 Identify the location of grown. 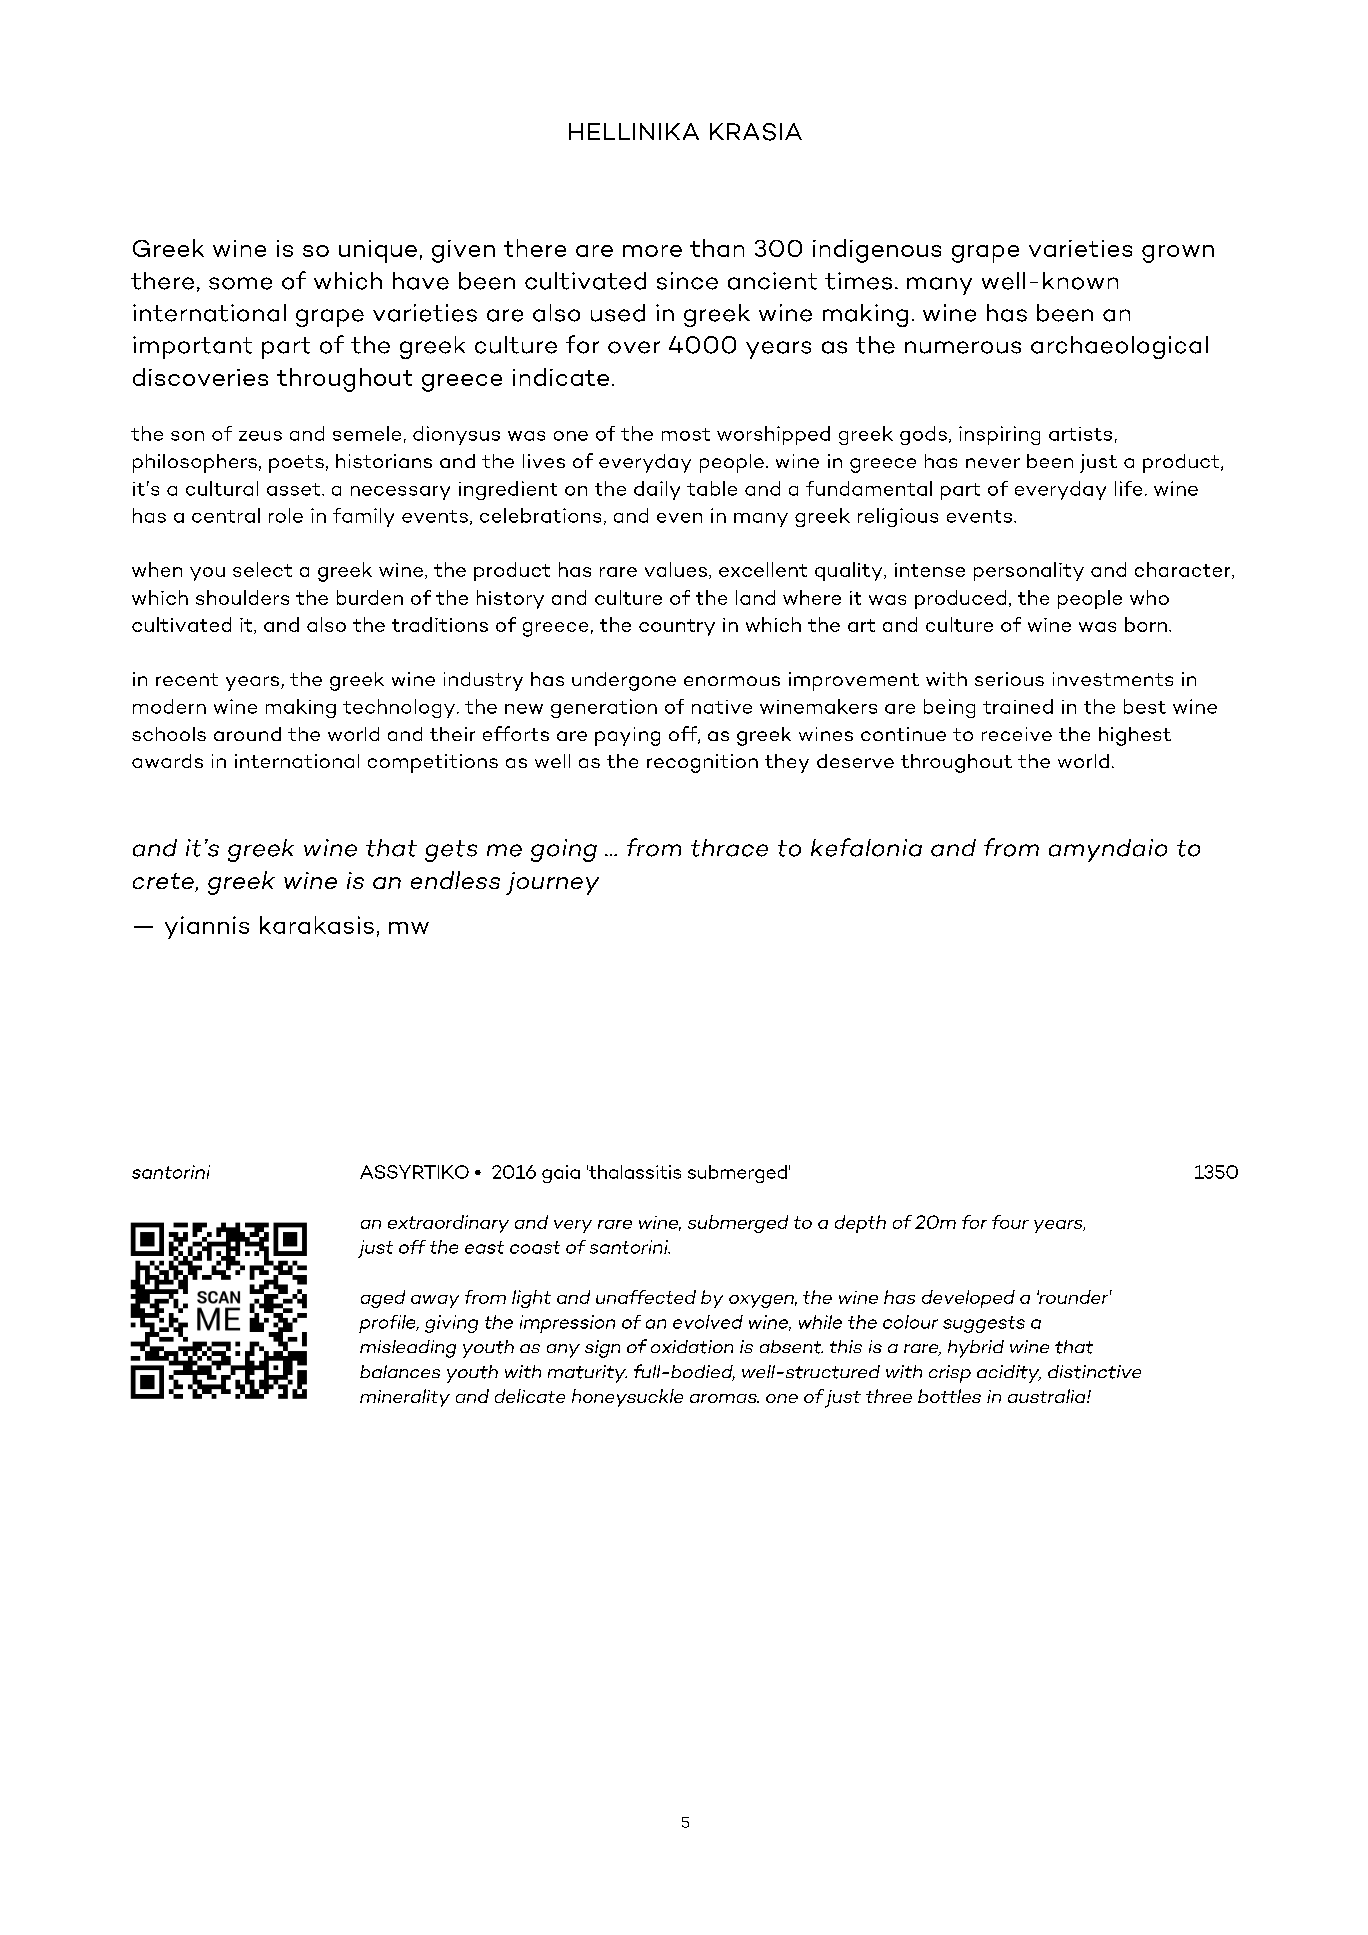
(1178, 254).
